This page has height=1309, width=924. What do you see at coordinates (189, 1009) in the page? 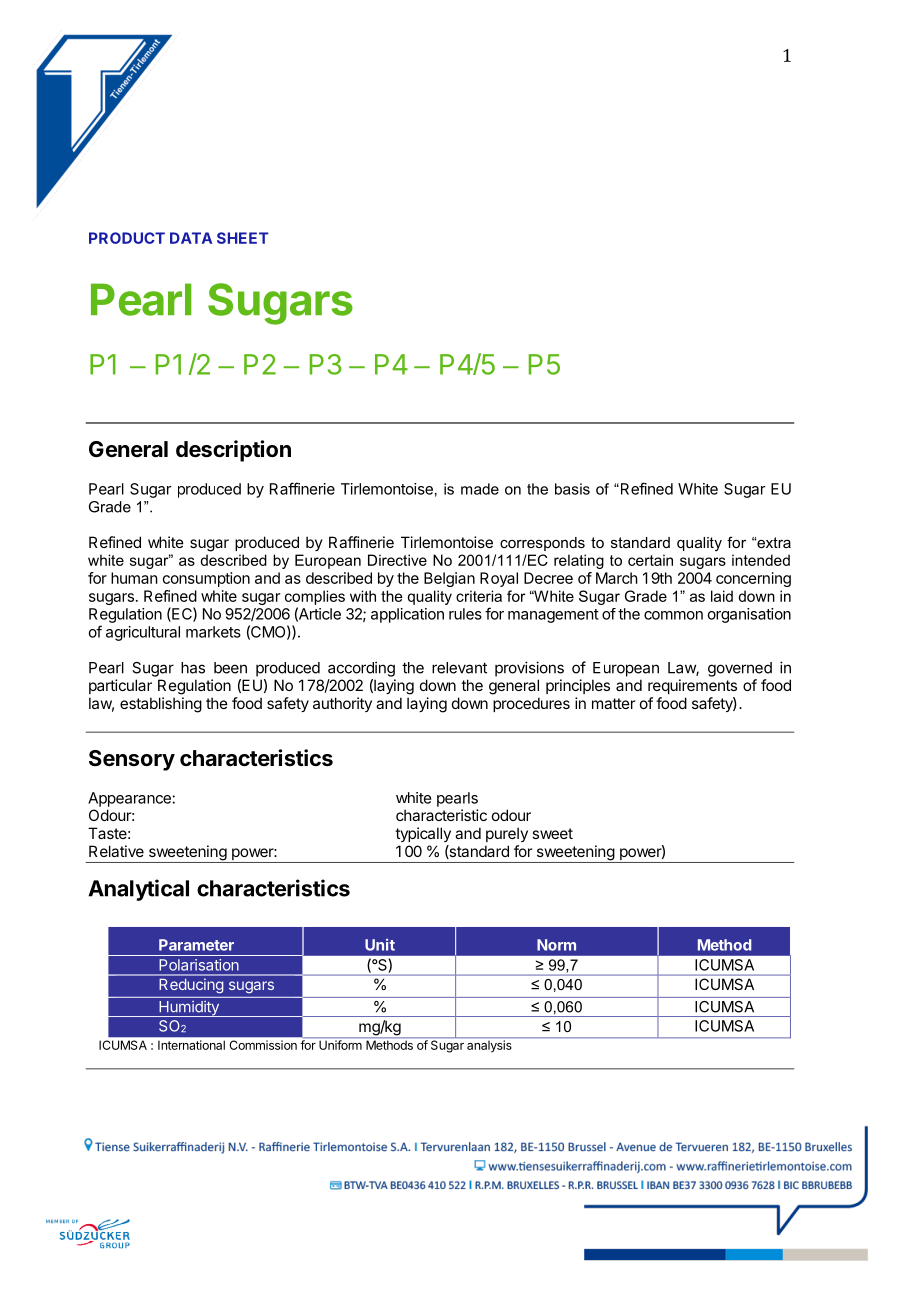
I see `Humidity` at bounding box center [189, 1009].
